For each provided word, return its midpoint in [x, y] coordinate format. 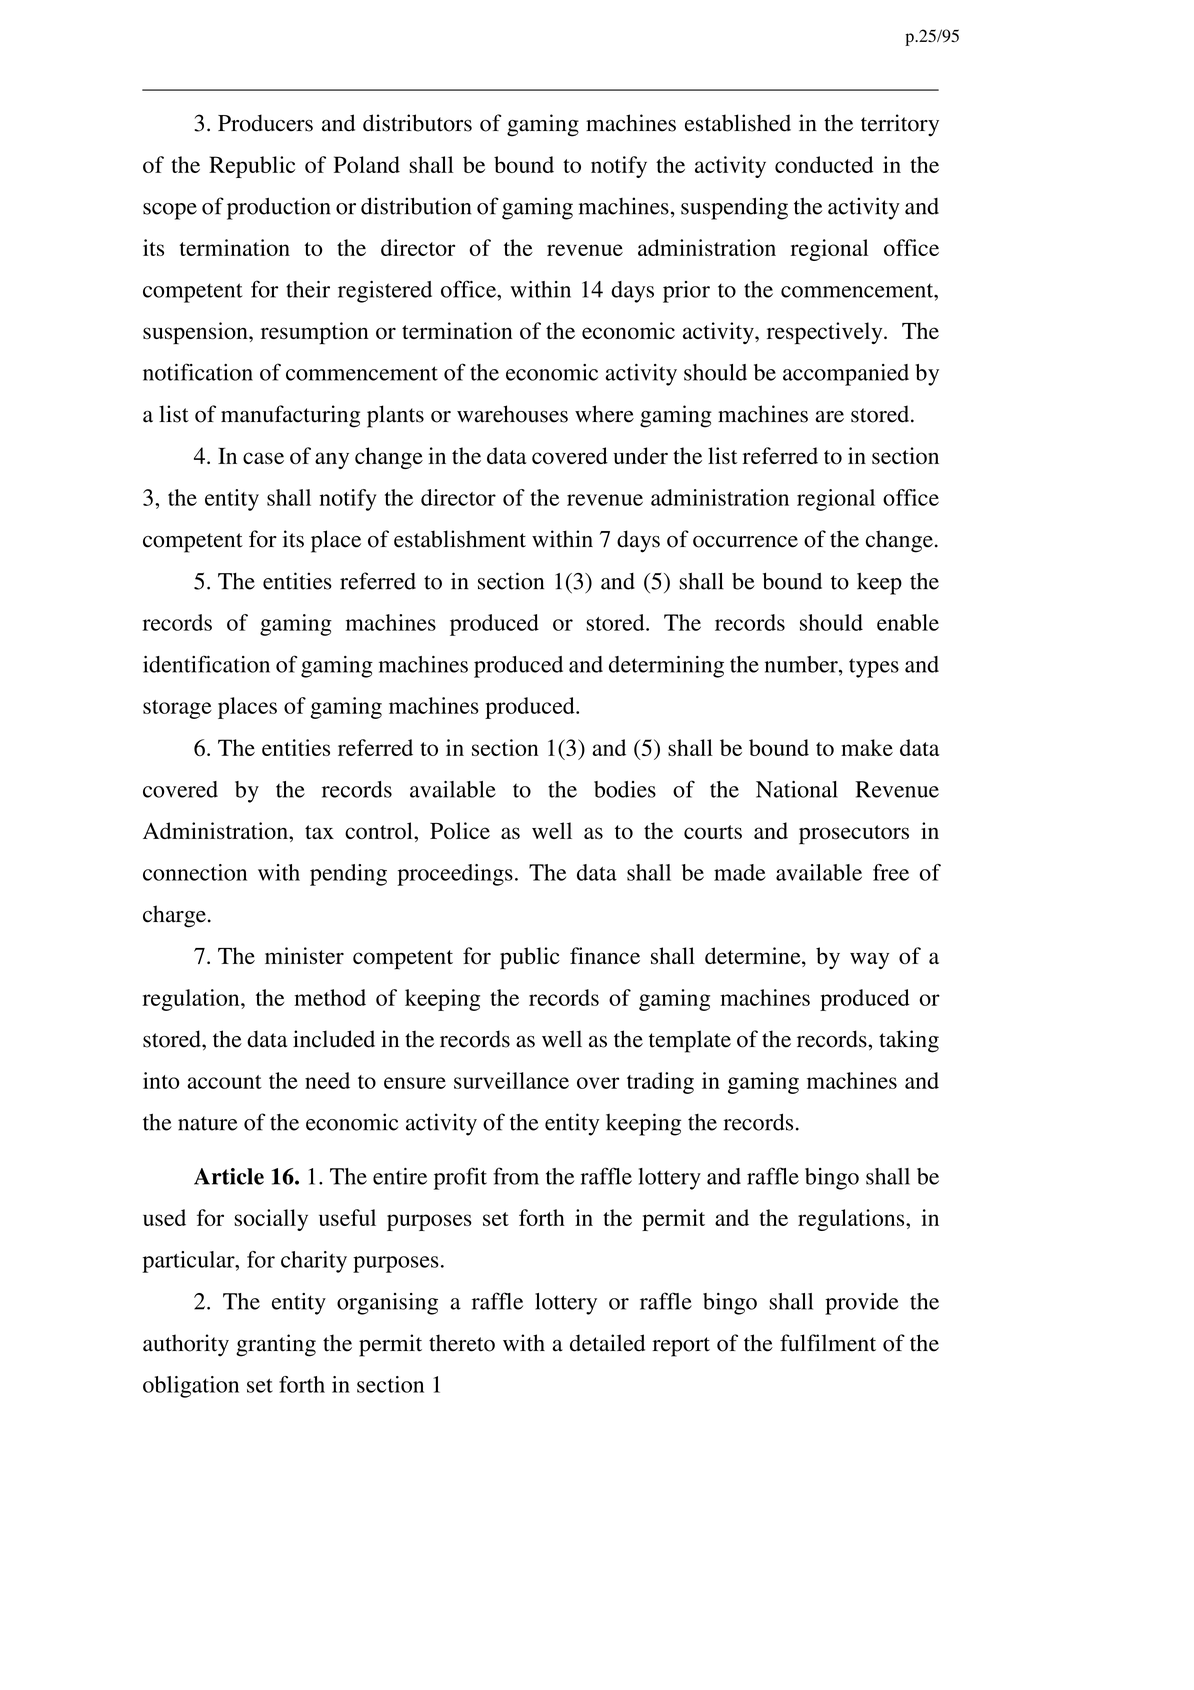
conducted [824, 164]
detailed [607, 1343]
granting [276, 1345]
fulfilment [828, 1343]
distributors [417, 123]
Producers [265, 123]
